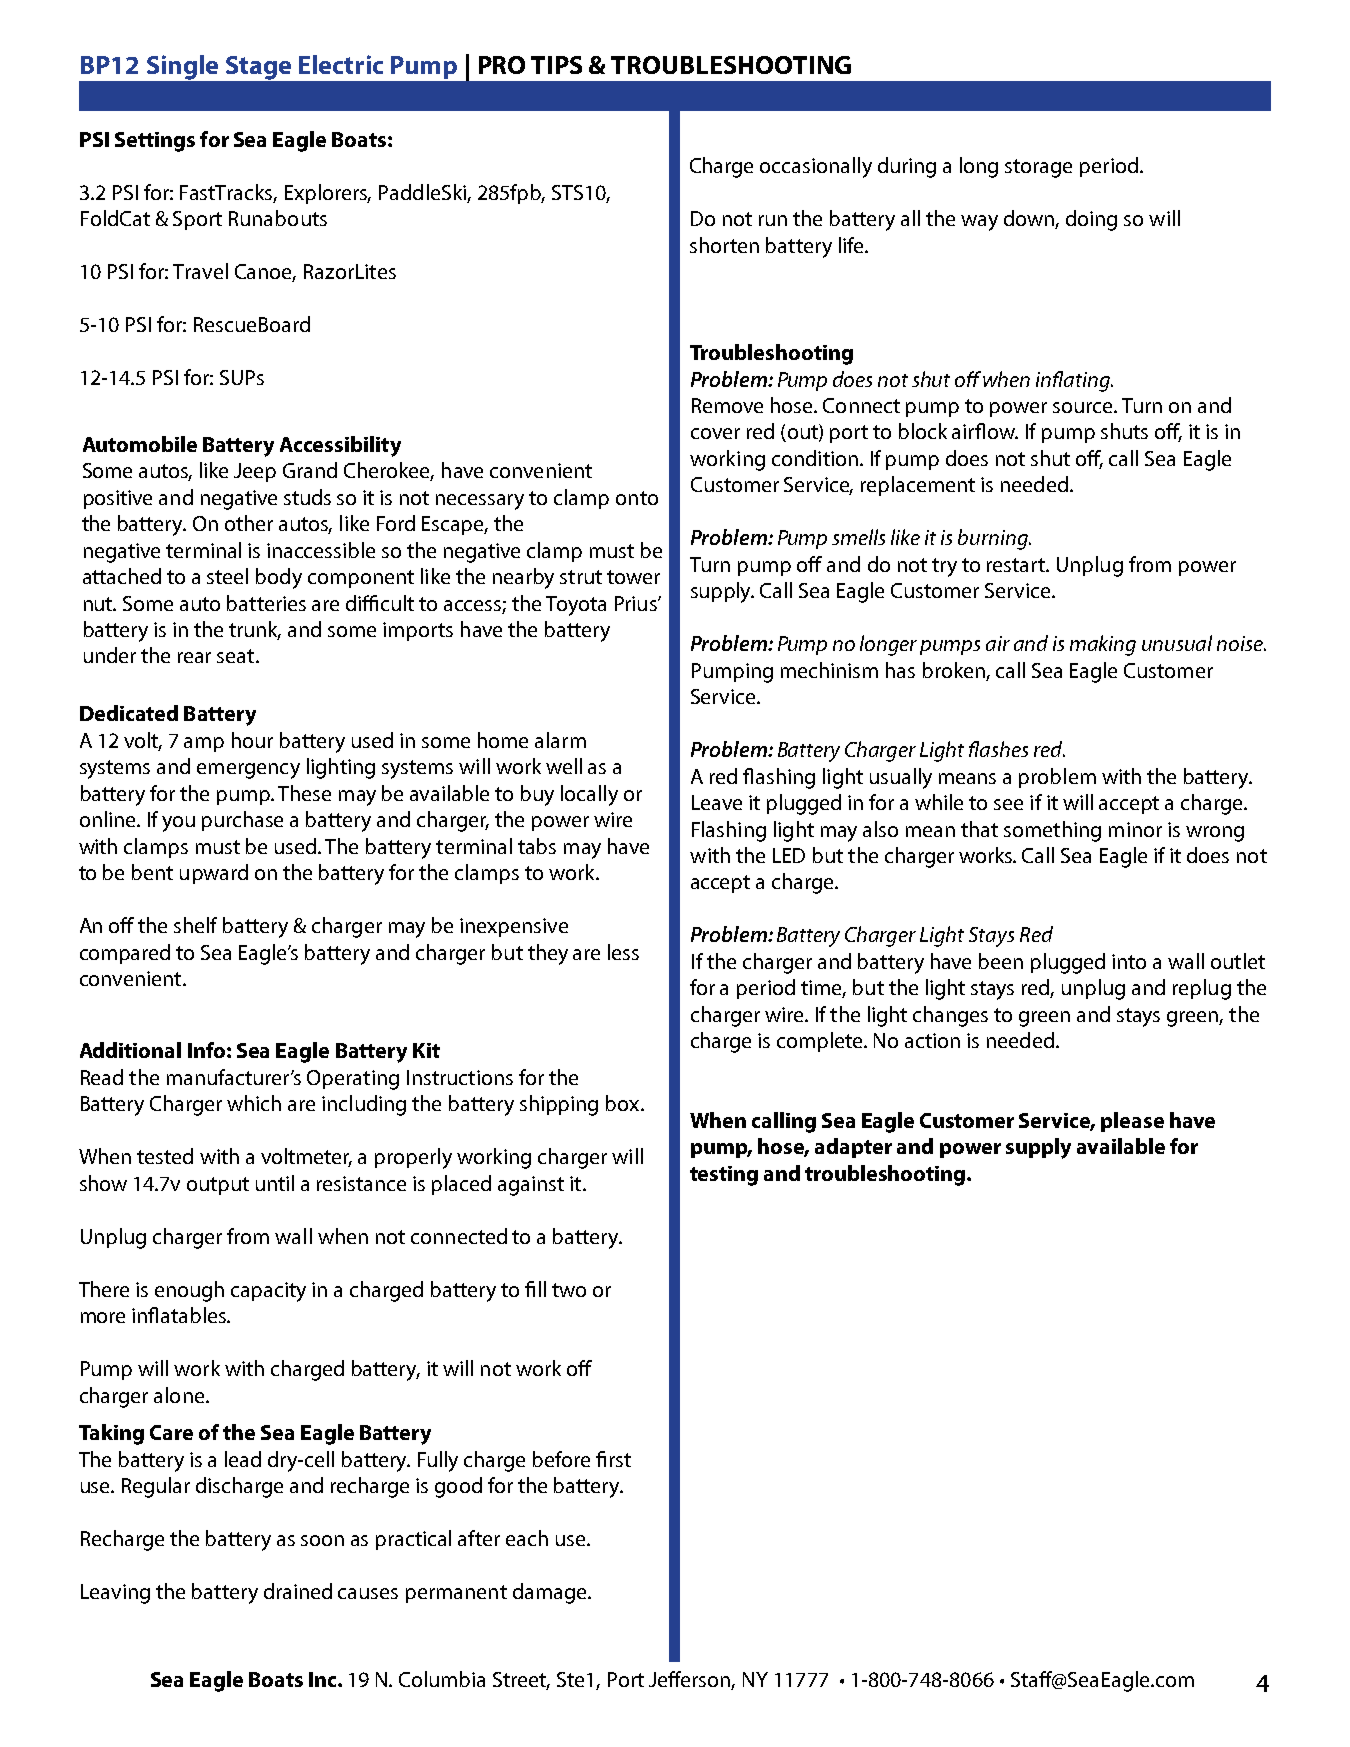 The width and height of the page is (1350, 1747). I want to click on cover, so click(715, 433).
